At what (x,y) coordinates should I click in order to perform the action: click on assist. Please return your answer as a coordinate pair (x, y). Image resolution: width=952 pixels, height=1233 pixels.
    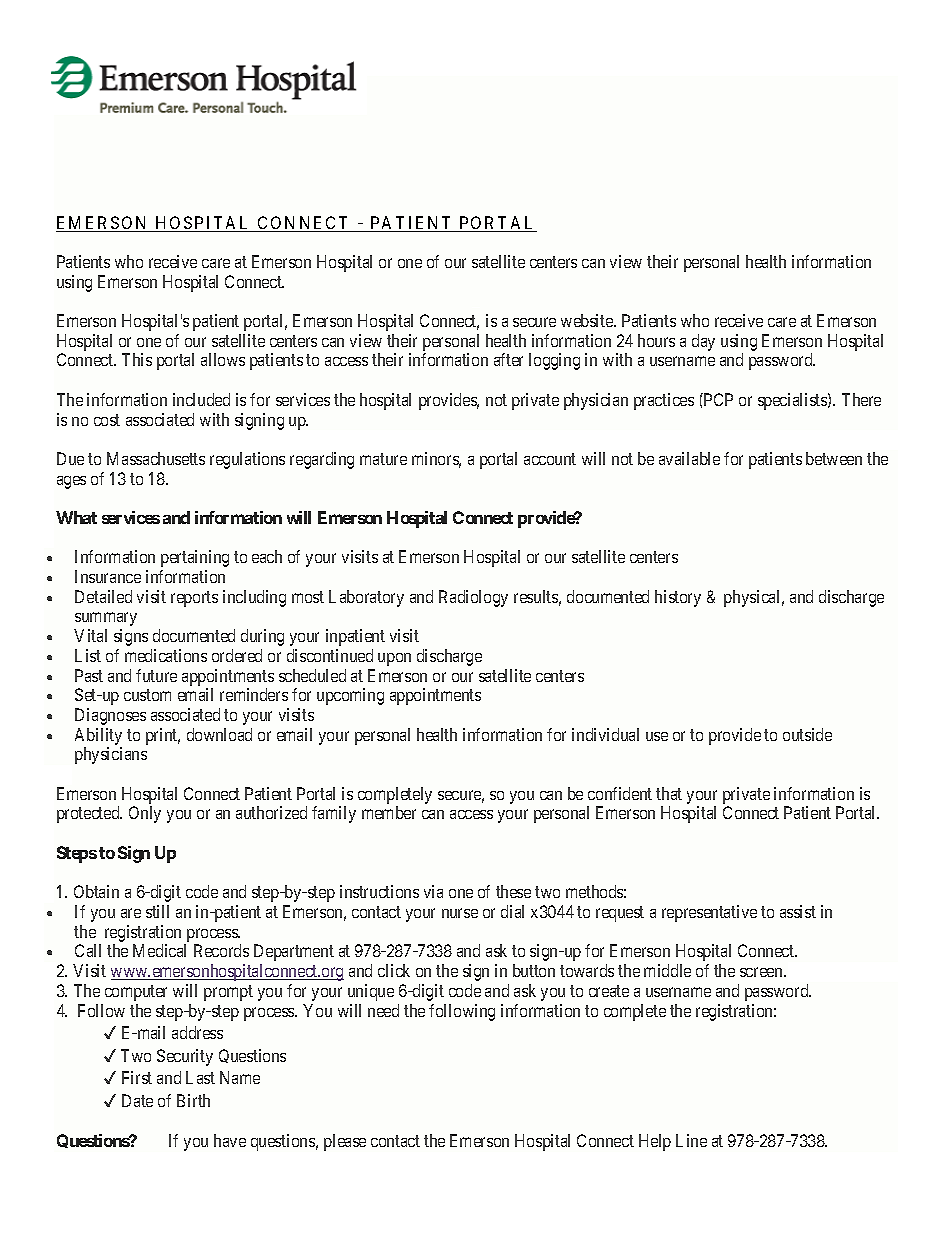
    Looking at the image, I should click on (798, 911).
